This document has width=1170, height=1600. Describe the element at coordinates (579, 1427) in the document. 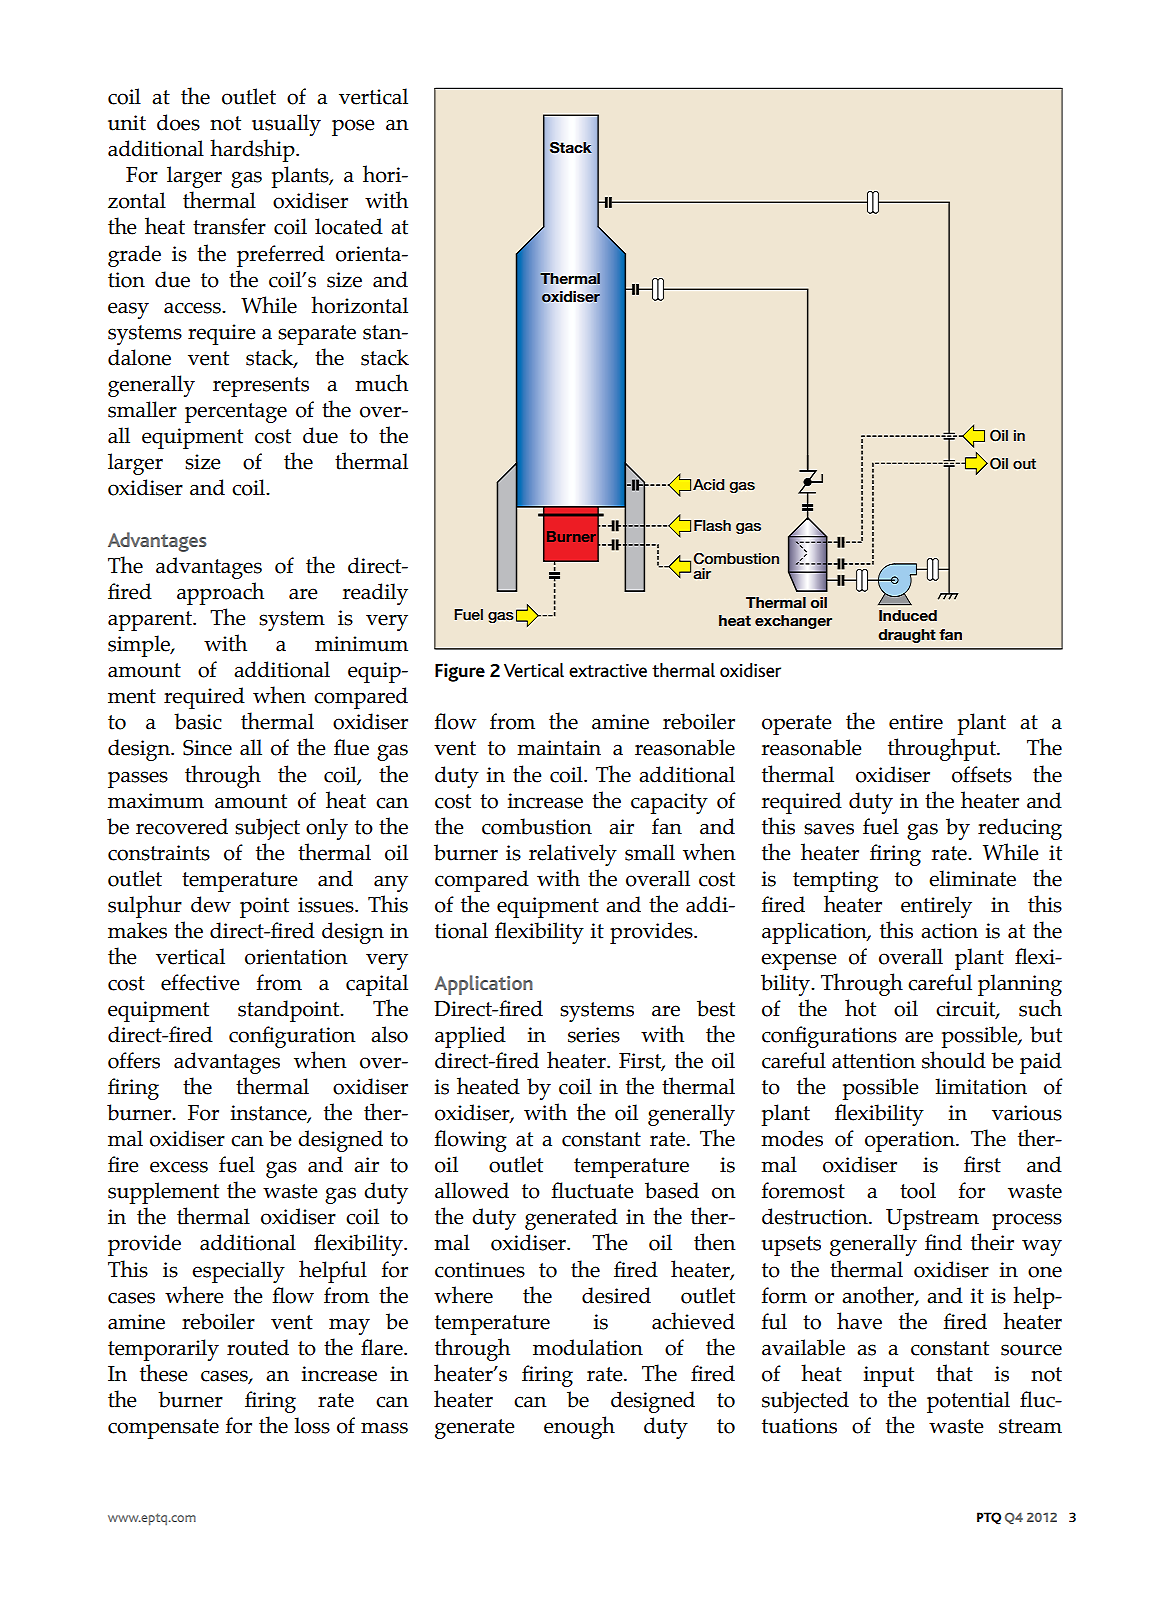

I see `enough` at that location.
